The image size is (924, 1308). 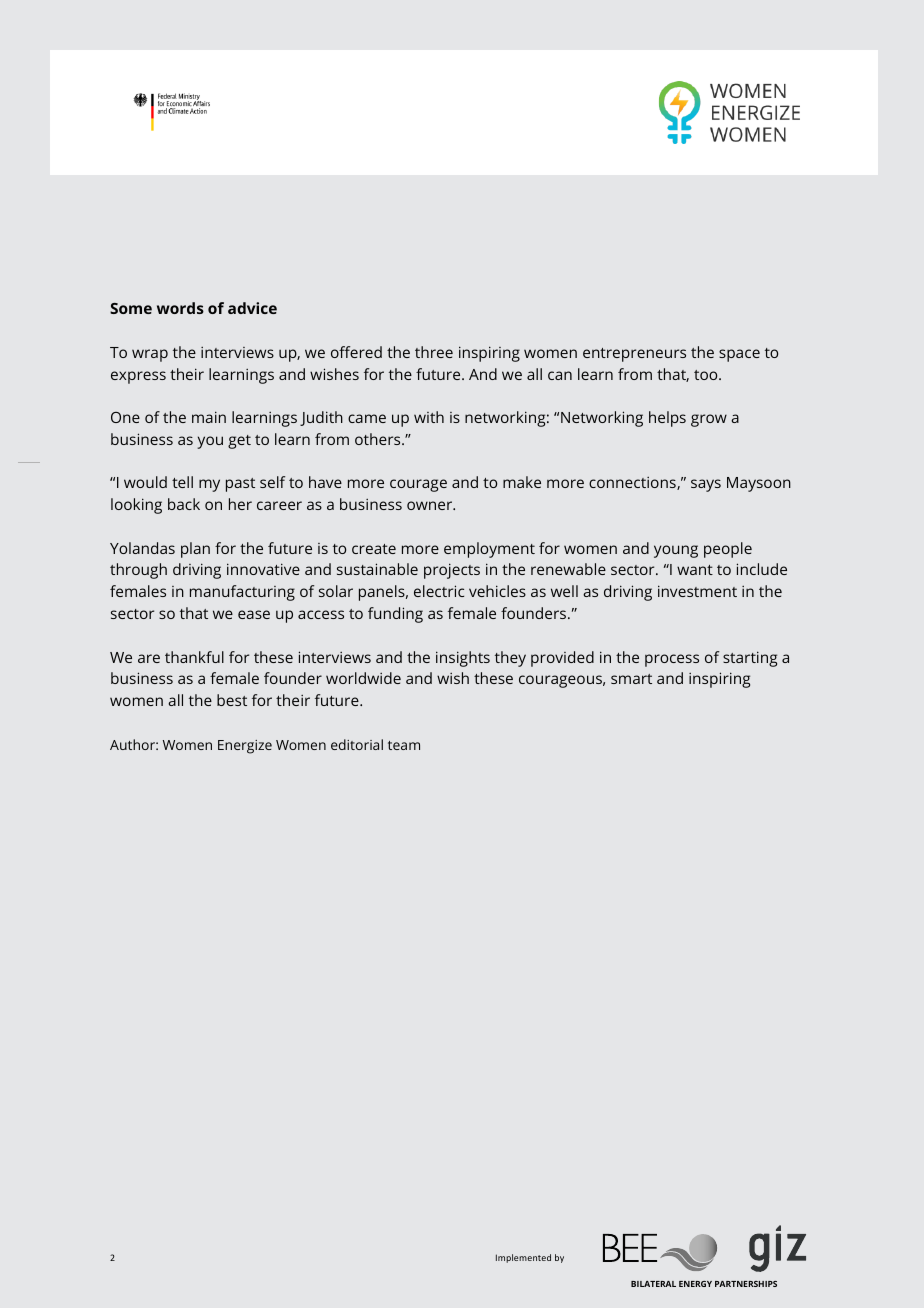 I want to click on too, so click(x=707, y=375).
